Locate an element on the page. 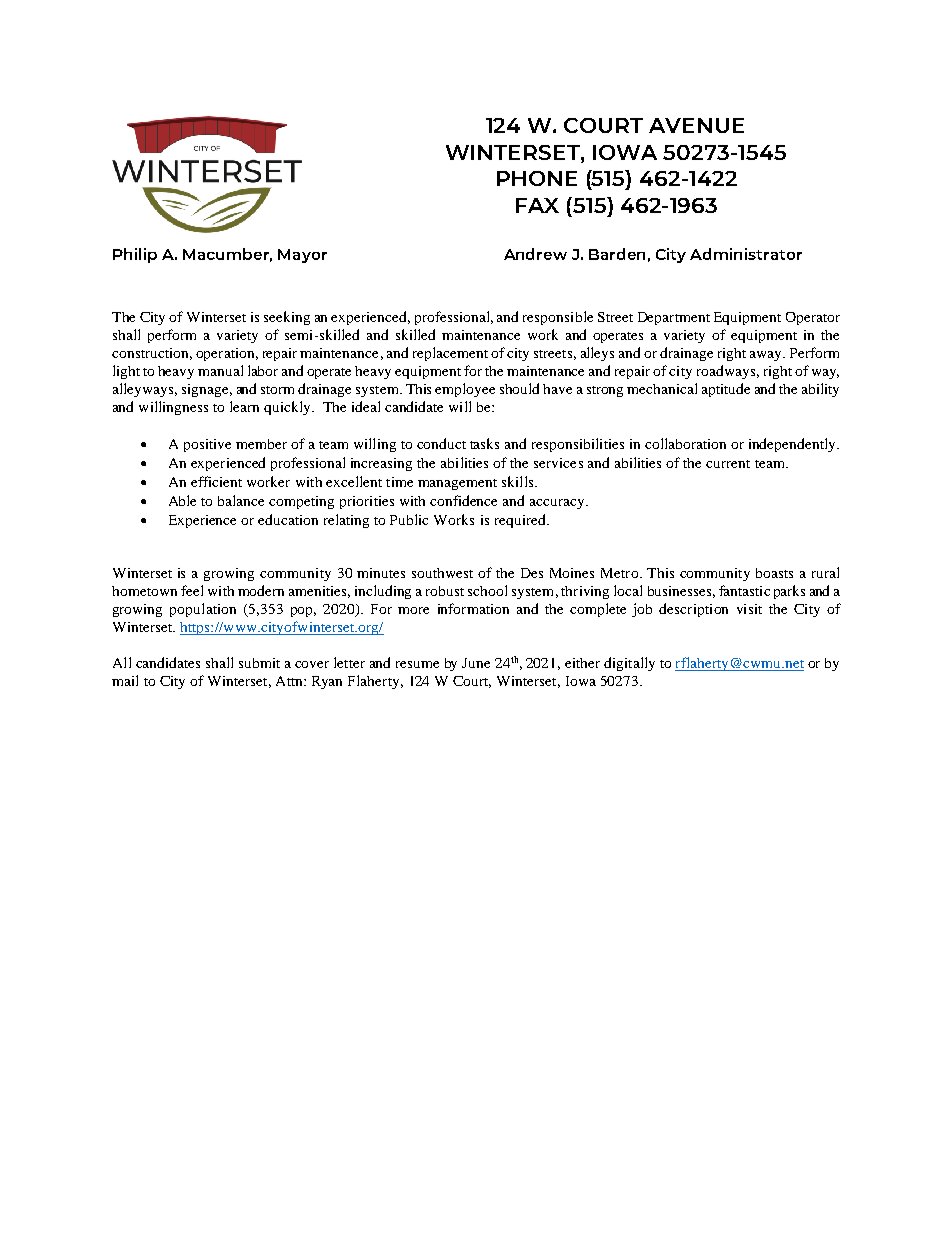 This image has height=1233, width=952. aptitude is located at coordinates (726, 390).
